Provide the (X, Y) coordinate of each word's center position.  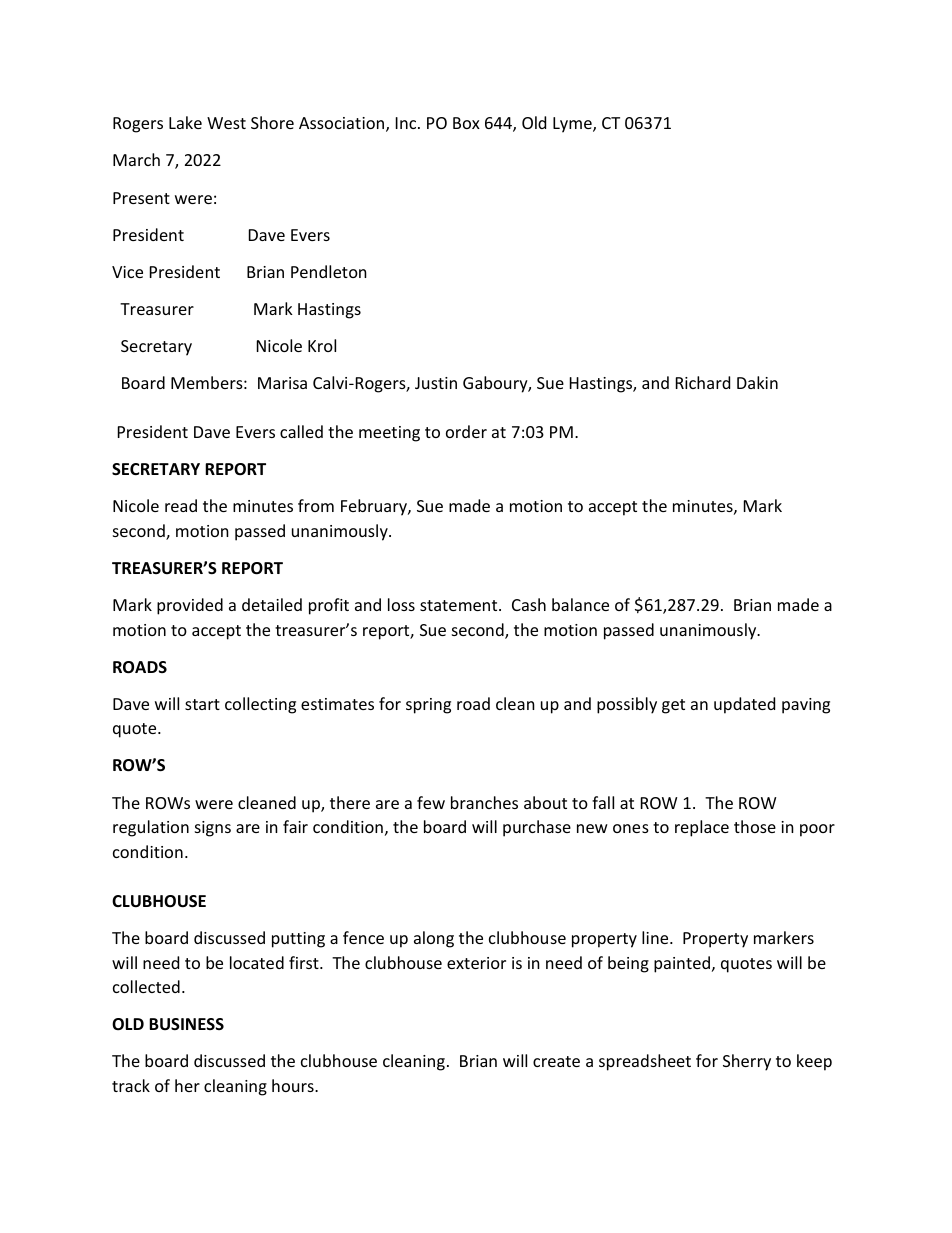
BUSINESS (186, 1024)
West (226, 123)
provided (190, 606)
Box (466, 123)
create (556, 1061)
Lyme (573, 125)
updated (744, 705)
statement (460, 605)
